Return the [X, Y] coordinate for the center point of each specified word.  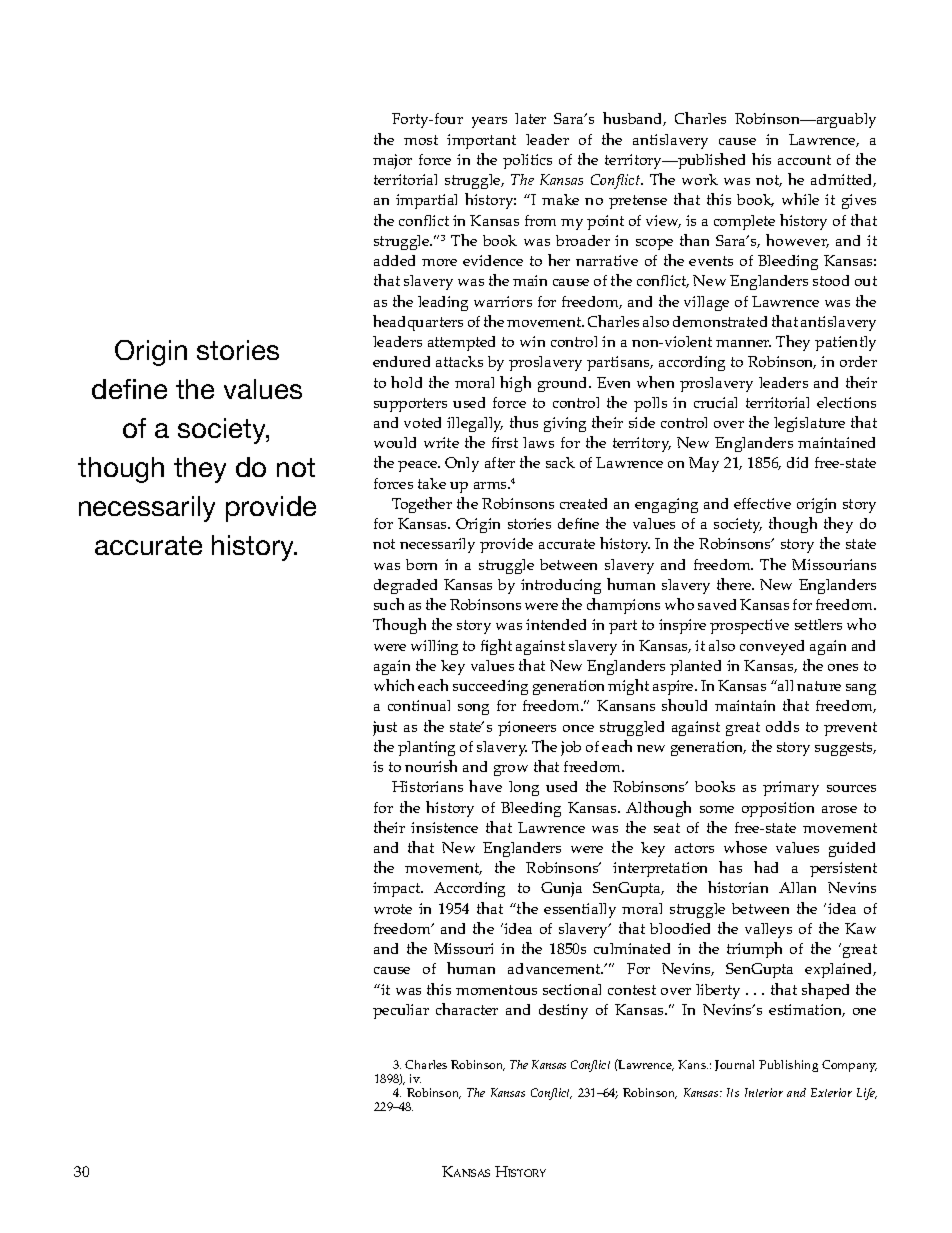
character [467, 1009]
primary [791, 788]
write [441, 442]
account [804, 160]
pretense [638, 202]
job [571, 748]
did [797, 462]
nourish [431, 766]
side [642, 422]
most [421, 140]
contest [632, 990]
